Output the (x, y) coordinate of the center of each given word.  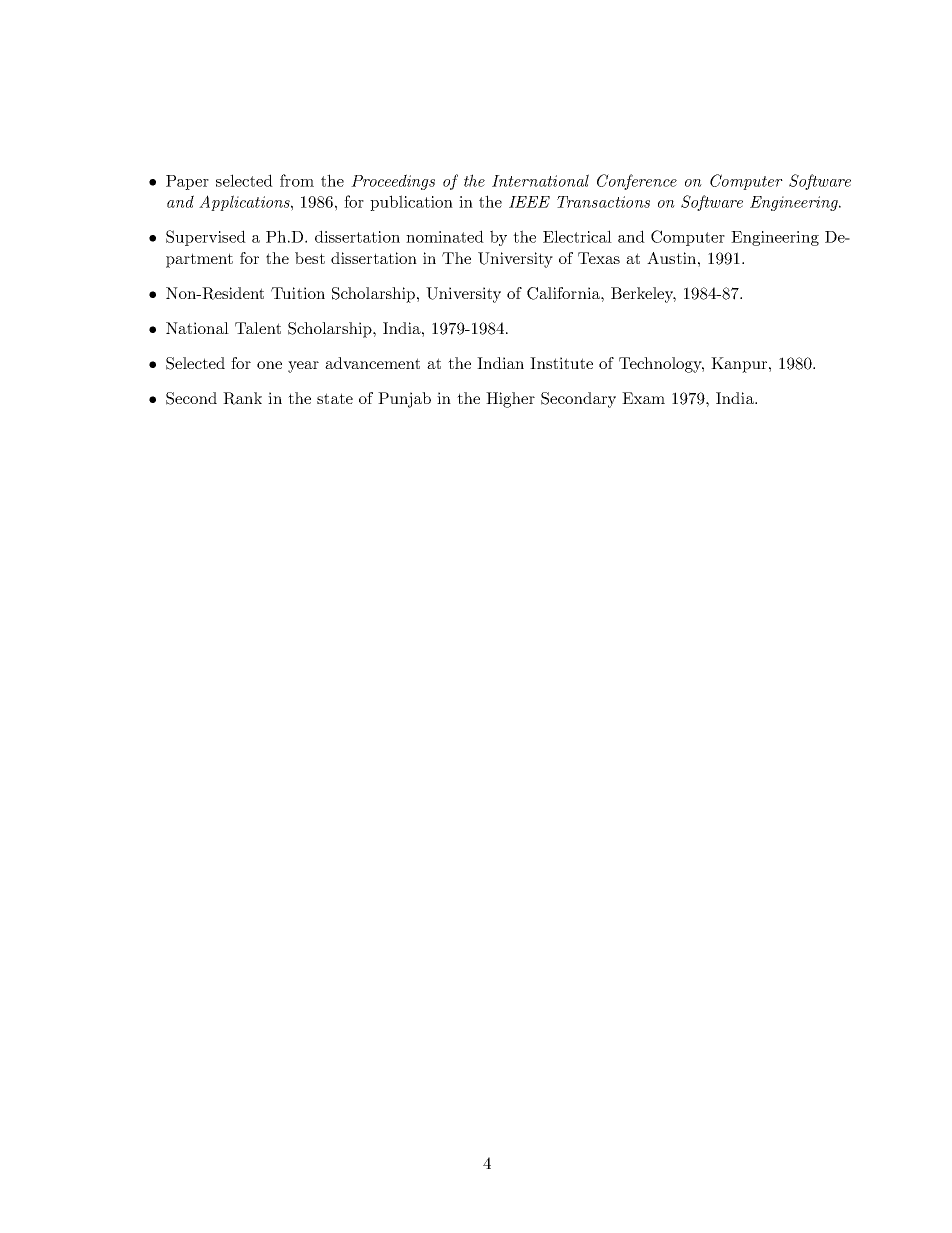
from (297, 180)
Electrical (577, 236)
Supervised (206, 238)
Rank (242, 398)
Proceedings (393, 182)
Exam (643, 398)
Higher (510, 400)
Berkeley (643, 295)
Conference (637, 182)
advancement (372, 363)
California (564, 293)
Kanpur (740, 365)
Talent (258, 328)
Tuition (298, 293)
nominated (445, 236)
